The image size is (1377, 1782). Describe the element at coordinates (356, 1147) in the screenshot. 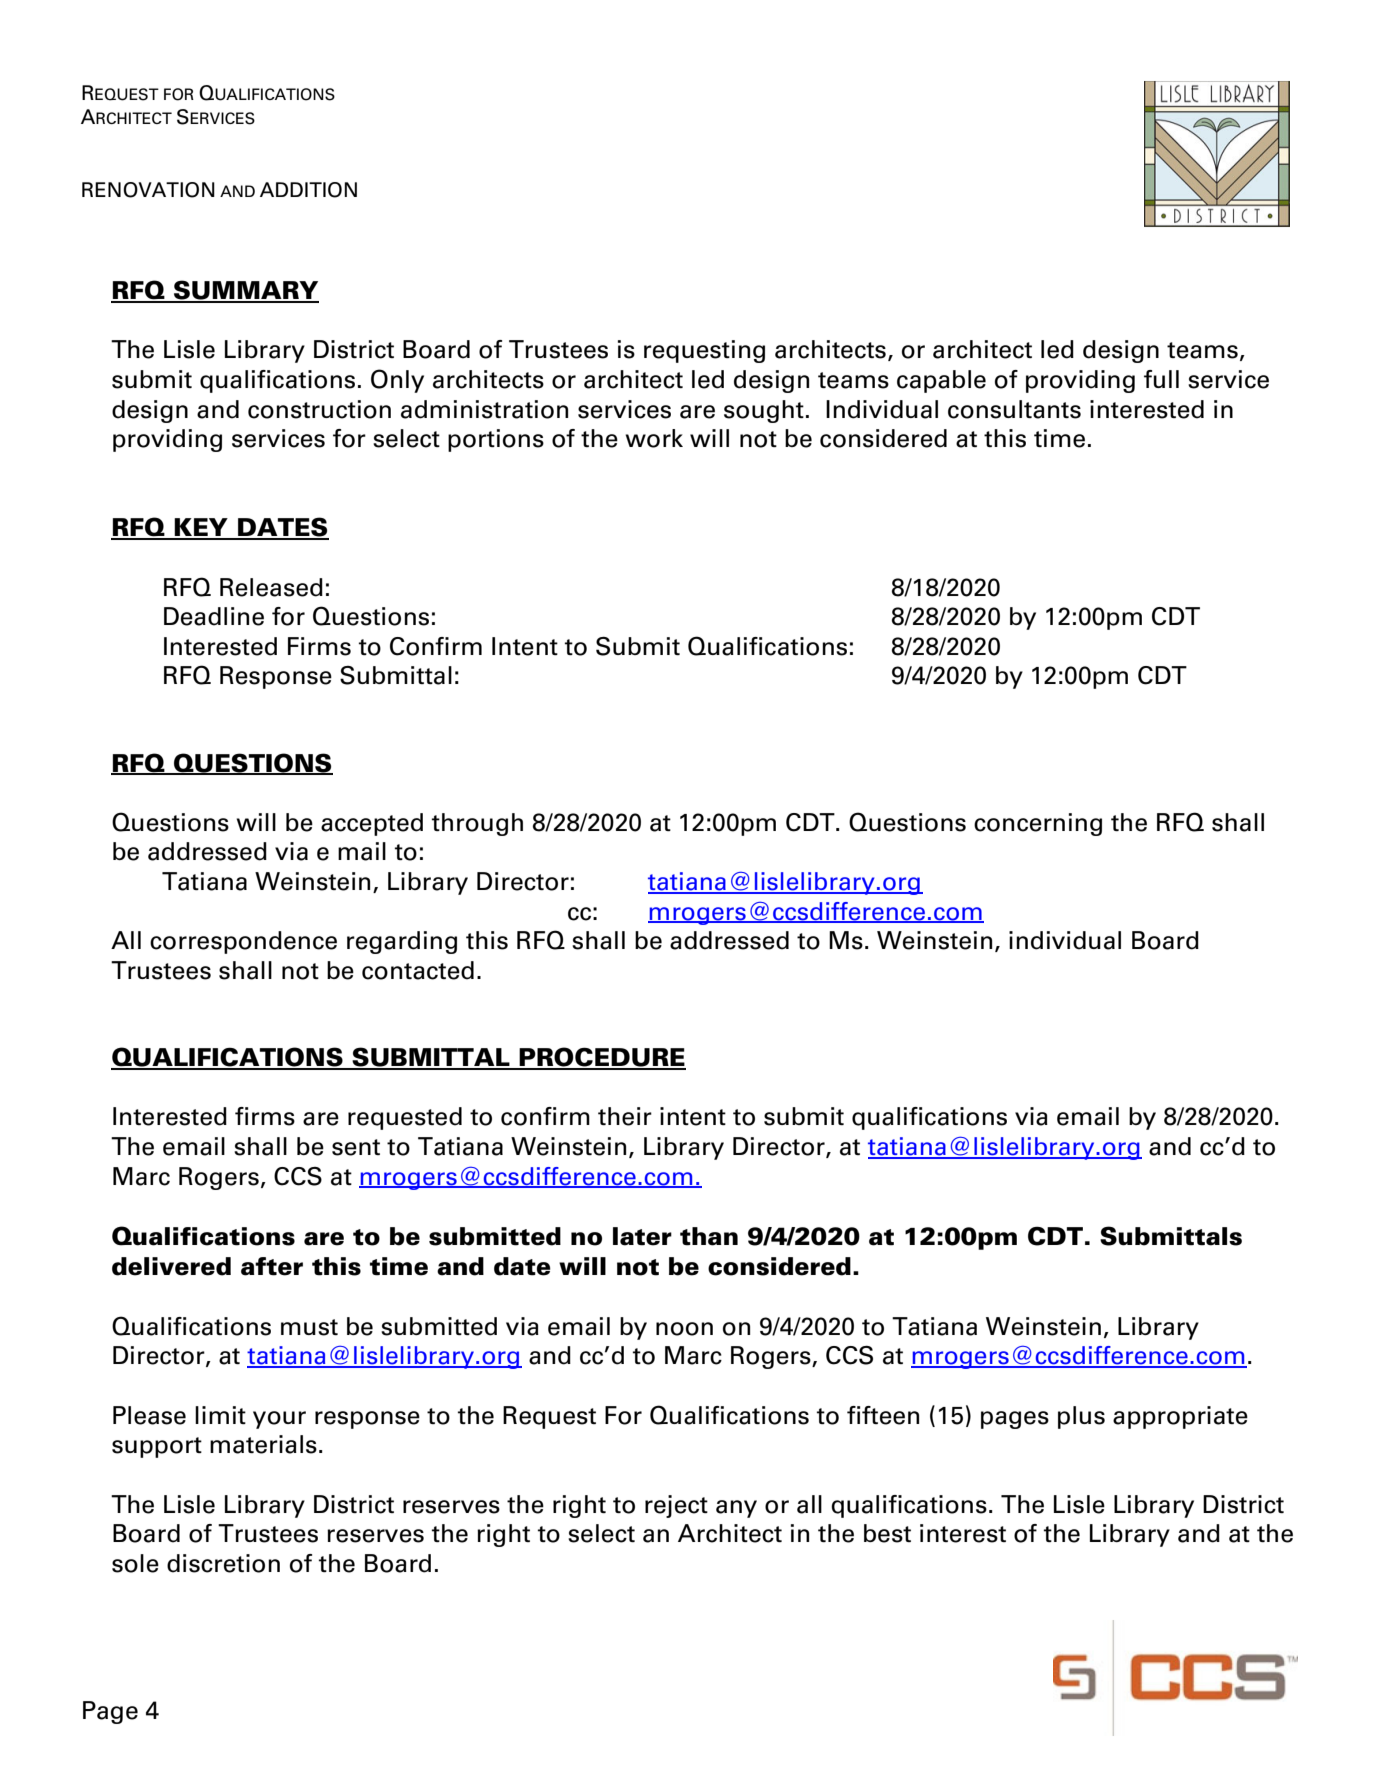

I see `sent` at that location.
